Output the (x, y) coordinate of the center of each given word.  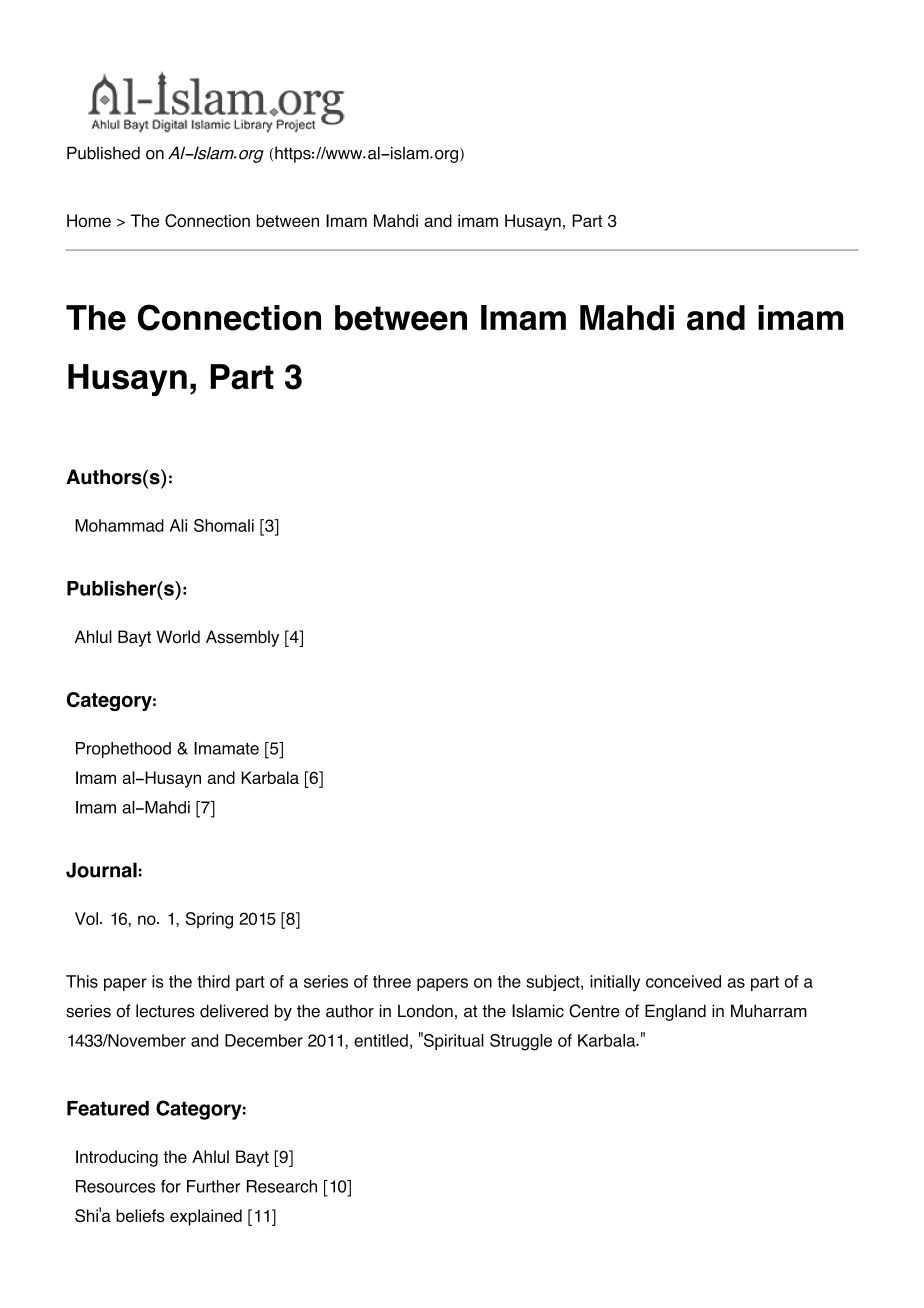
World (178, 637)
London (425, 1011)
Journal (101, 870)
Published (103, 153)
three (392, 981)
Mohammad (119, 525)
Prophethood (123, 750)
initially (615, 983)
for (171, 1186)
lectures (165, 1011)
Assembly (242, 638)
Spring (209, 920)
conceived (683, 981)
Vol (86, 918)
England (675, 1012)
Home (89, 220)
